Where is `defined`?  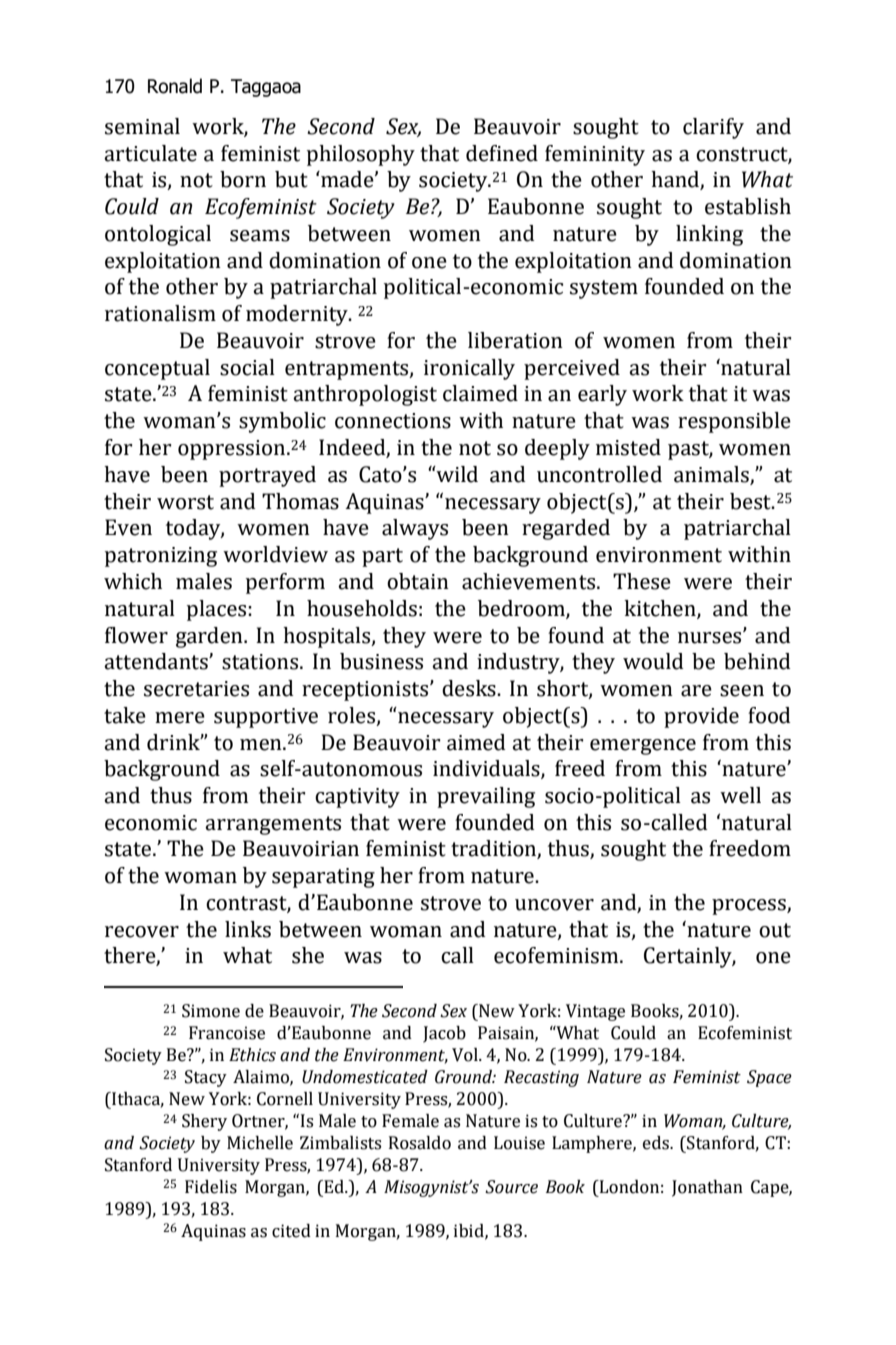
defined is located at coordinates (502, 153).
